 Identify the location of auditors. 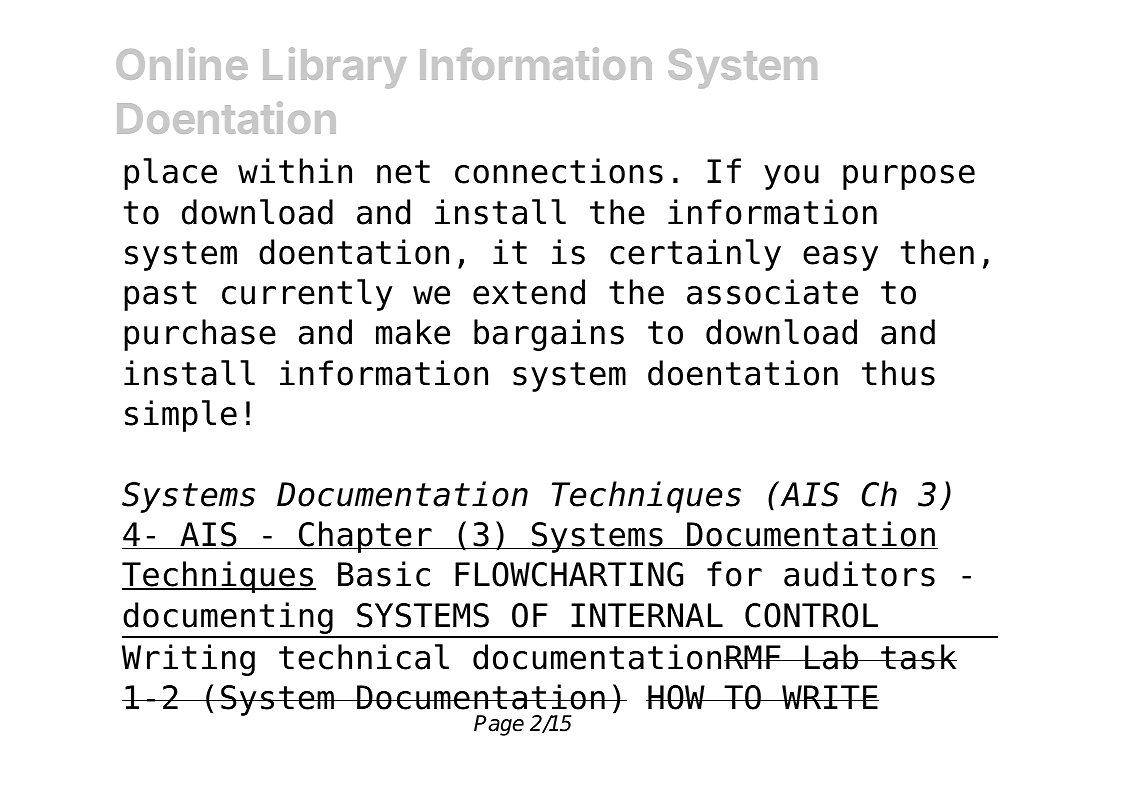
(859, 574).
